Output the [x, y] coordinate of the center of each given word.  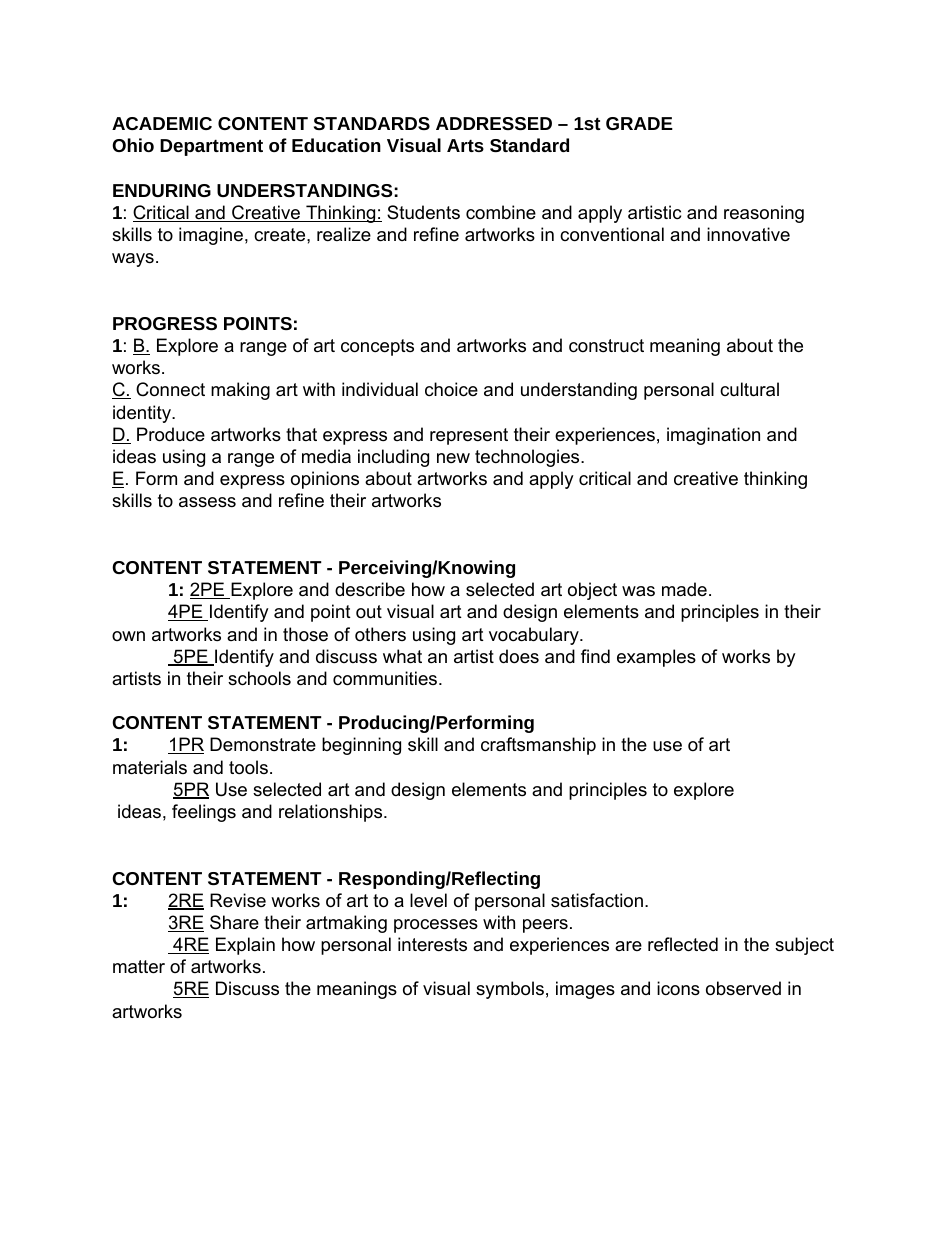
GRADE [639, 123]
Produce [171, 434]
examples [656, 658]
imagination [713, 436]
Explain [245, 946]
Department [211, 147]
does [519, 656]
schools [259, 678]
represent [469, 436]
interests [432, 944]
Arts [465, 145]
